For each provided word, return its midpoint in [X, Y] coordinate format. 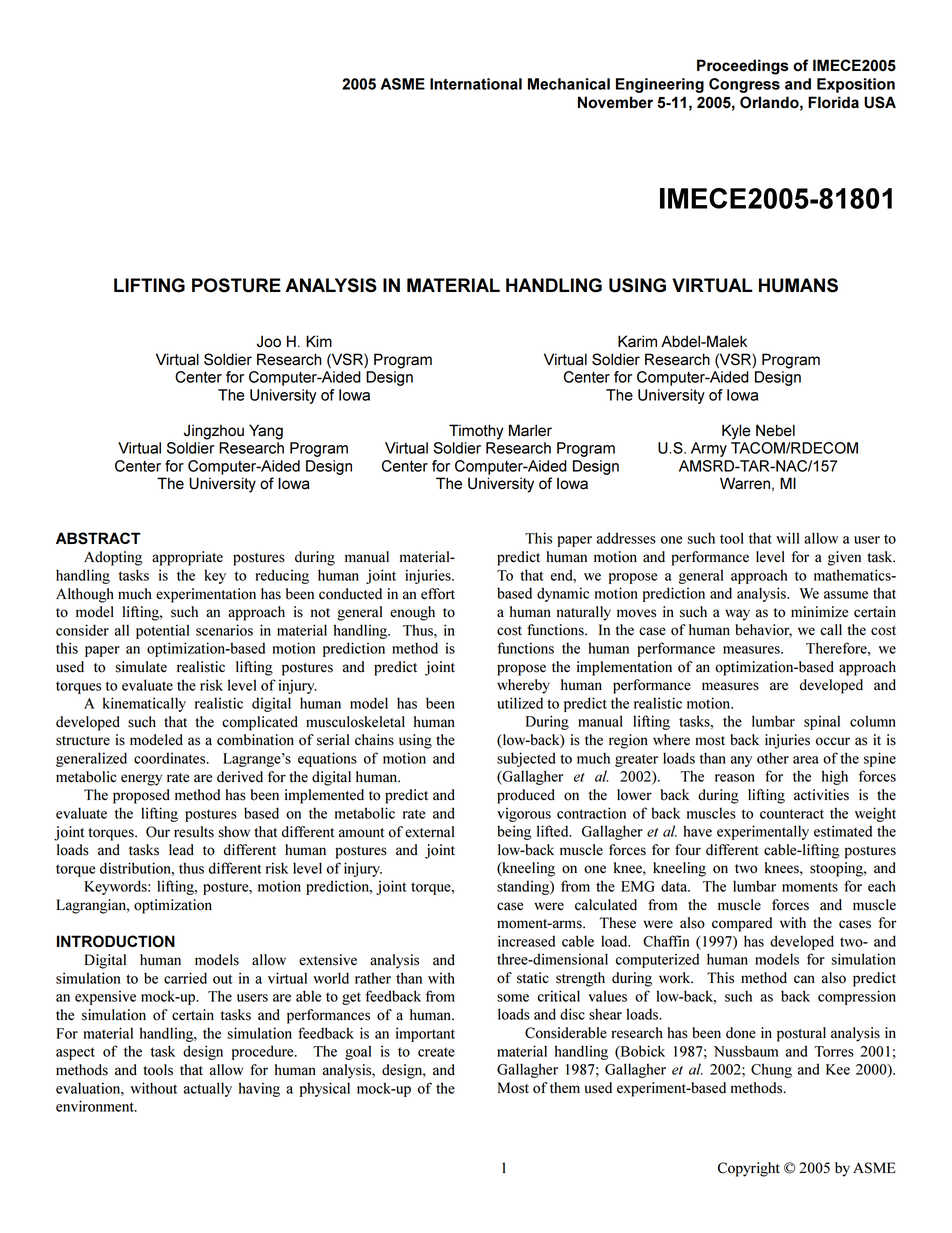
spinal [822, 722]
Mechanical [569, 84]
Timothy [476, 432]
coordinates [171, 758]
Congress [744, 85]
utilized [520, 703]
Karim [637, 341]
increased [526, 941]
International [476, 84]
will [787, 538]
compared [742, 924]
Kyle [736, 432]
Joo [269, 341]
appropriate [187, 558]
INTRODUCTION [116, 941]
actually [208, 1089]
